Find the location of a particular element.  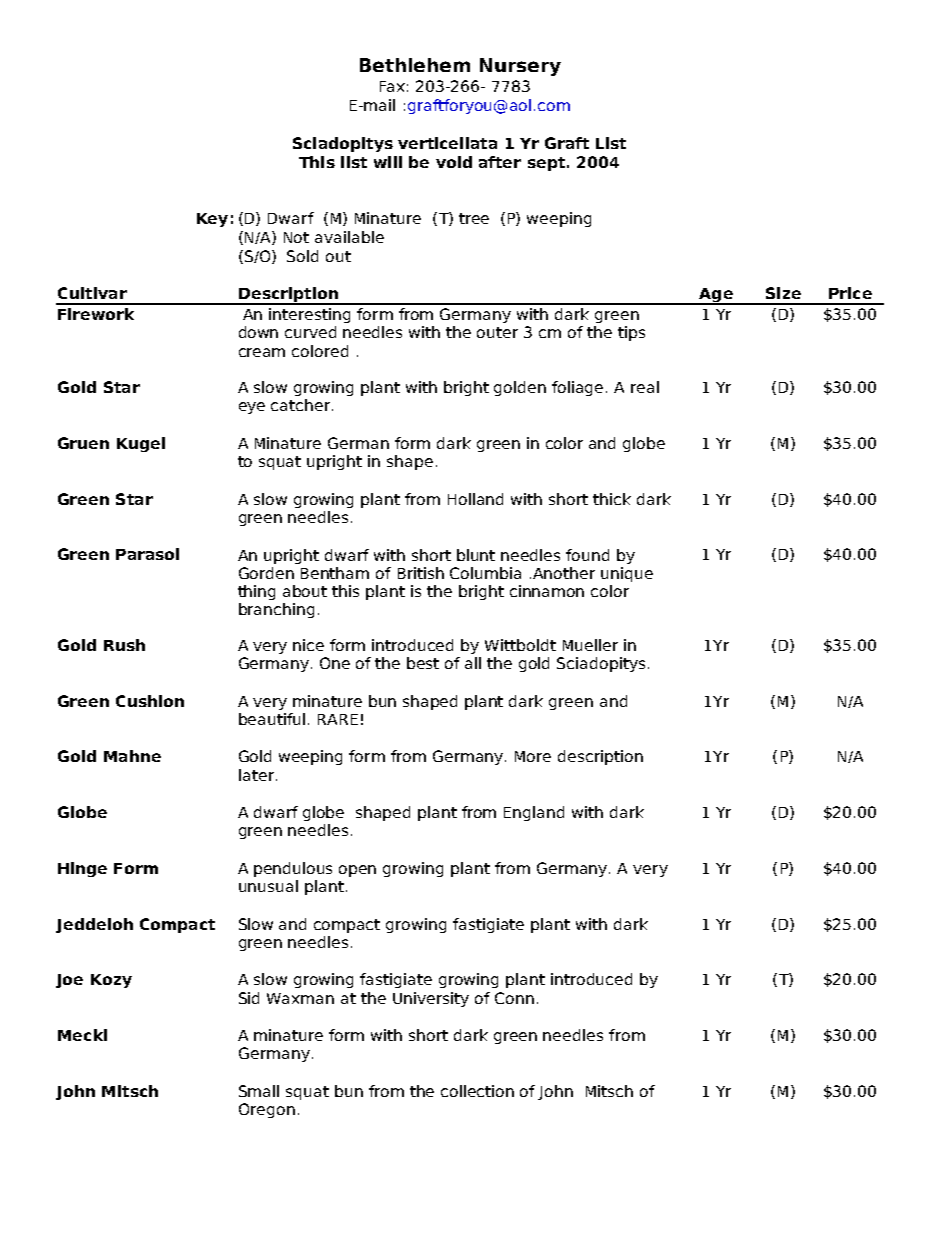

collection is located at coordinates (477, 1091).
